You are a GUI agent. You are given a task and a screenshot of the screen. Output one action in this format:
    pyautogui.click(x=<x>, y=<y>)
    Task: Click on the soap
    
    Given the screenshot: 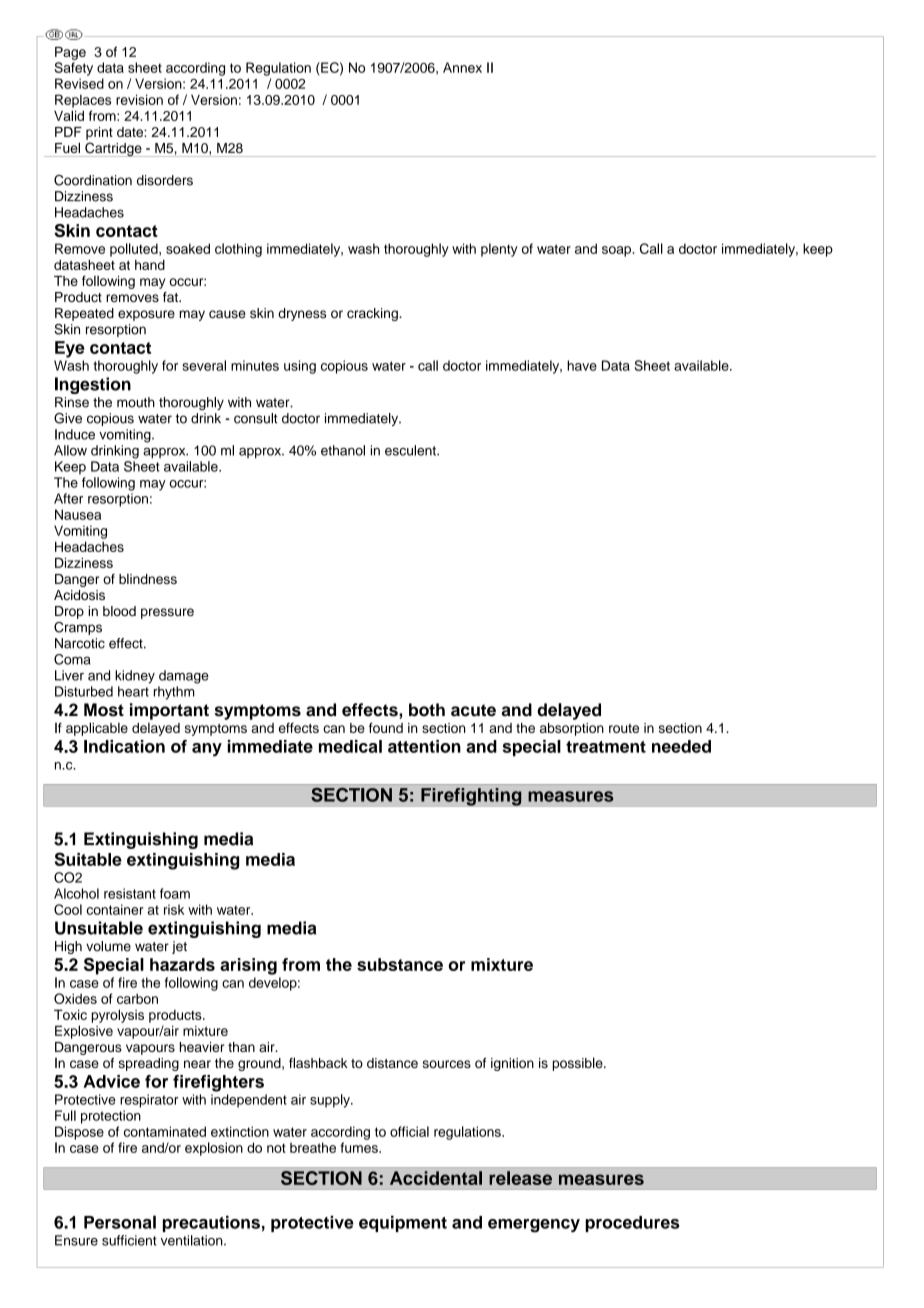 What is the action you would take?
    pyautogui.click(x=616, y=251)
